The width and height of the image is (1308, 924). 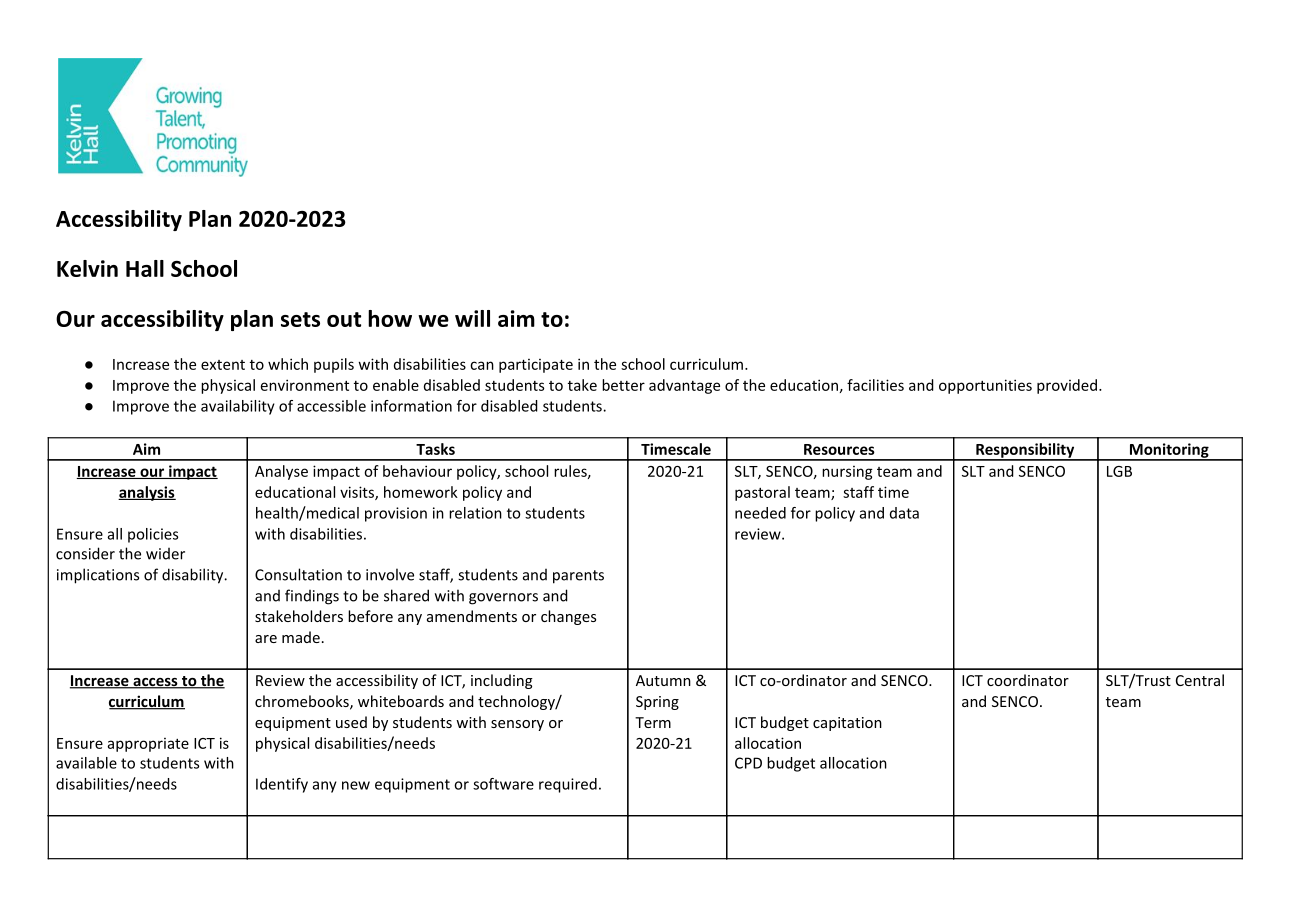 I want to click on provided, so click(x=1067, y=386).
